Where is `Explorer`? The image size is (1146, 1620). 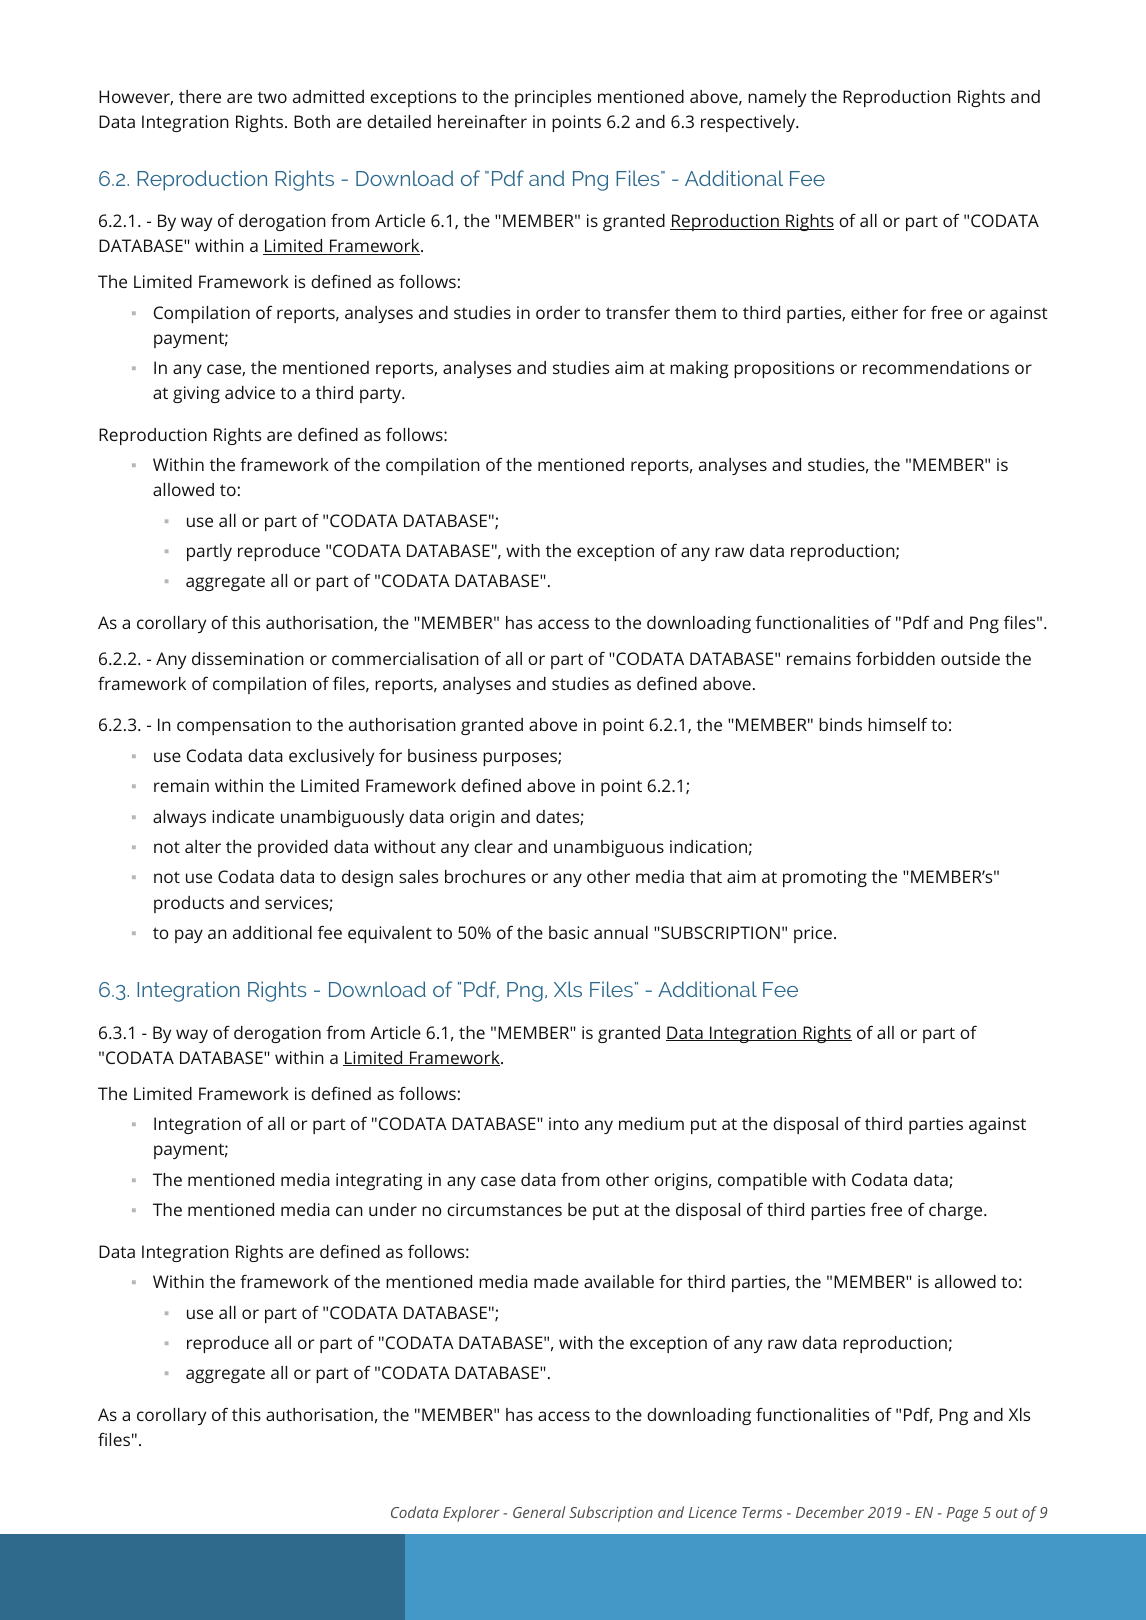 Explorer is located at coordinates (471, 1514).
